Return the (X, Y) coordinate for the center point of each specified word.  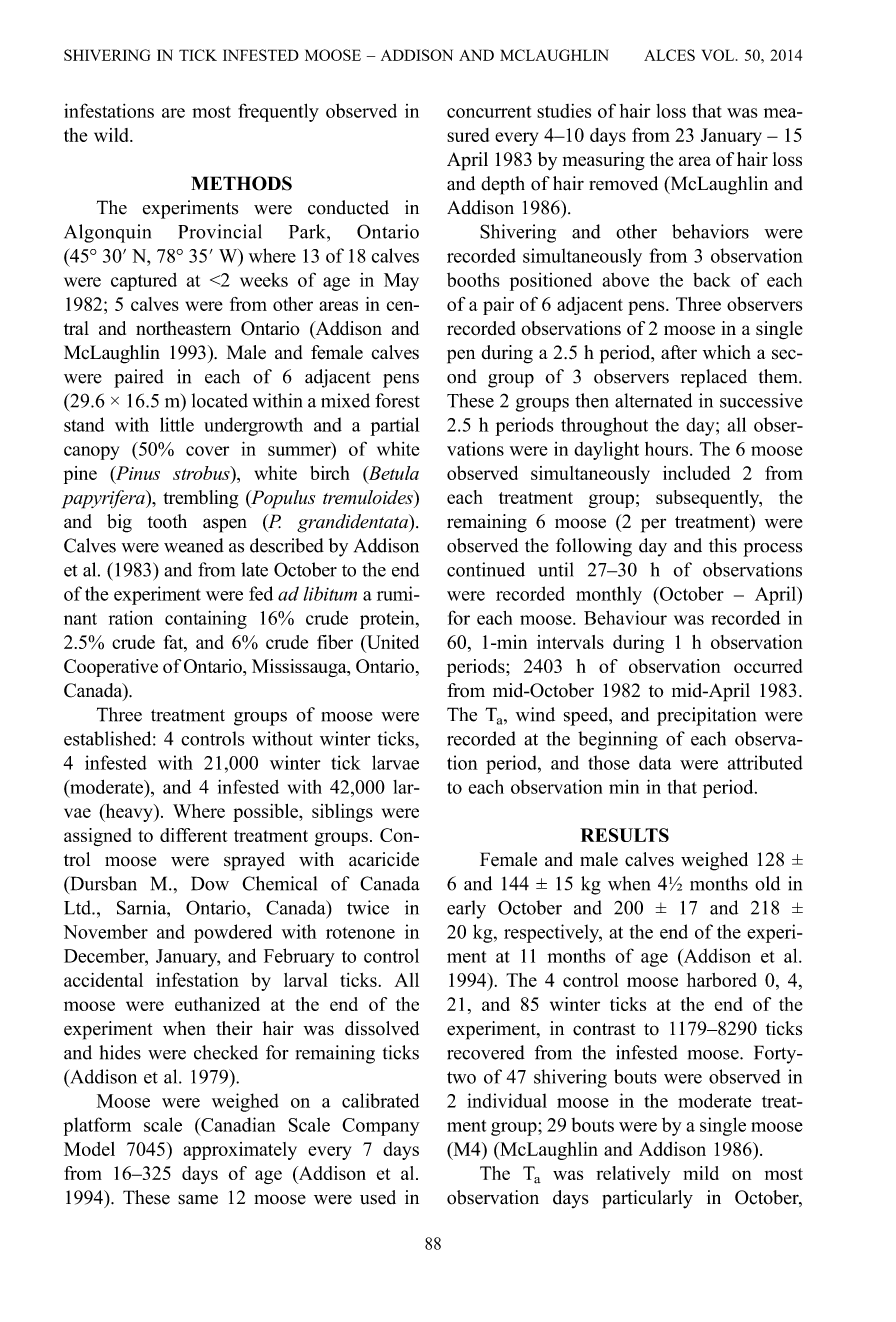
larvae (395, 762)
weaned (194, 545)
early (466, 909)
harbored (722, 980)
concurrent (489, 112)
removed (623, 183)
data (655, 762)
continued (486, 569)
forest (397, 400)
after (679, 352)
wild (112, 135)
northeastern (183, 328)
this (723, 545)
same (198, 1199)
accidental (103, 980)
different (194, 835)
